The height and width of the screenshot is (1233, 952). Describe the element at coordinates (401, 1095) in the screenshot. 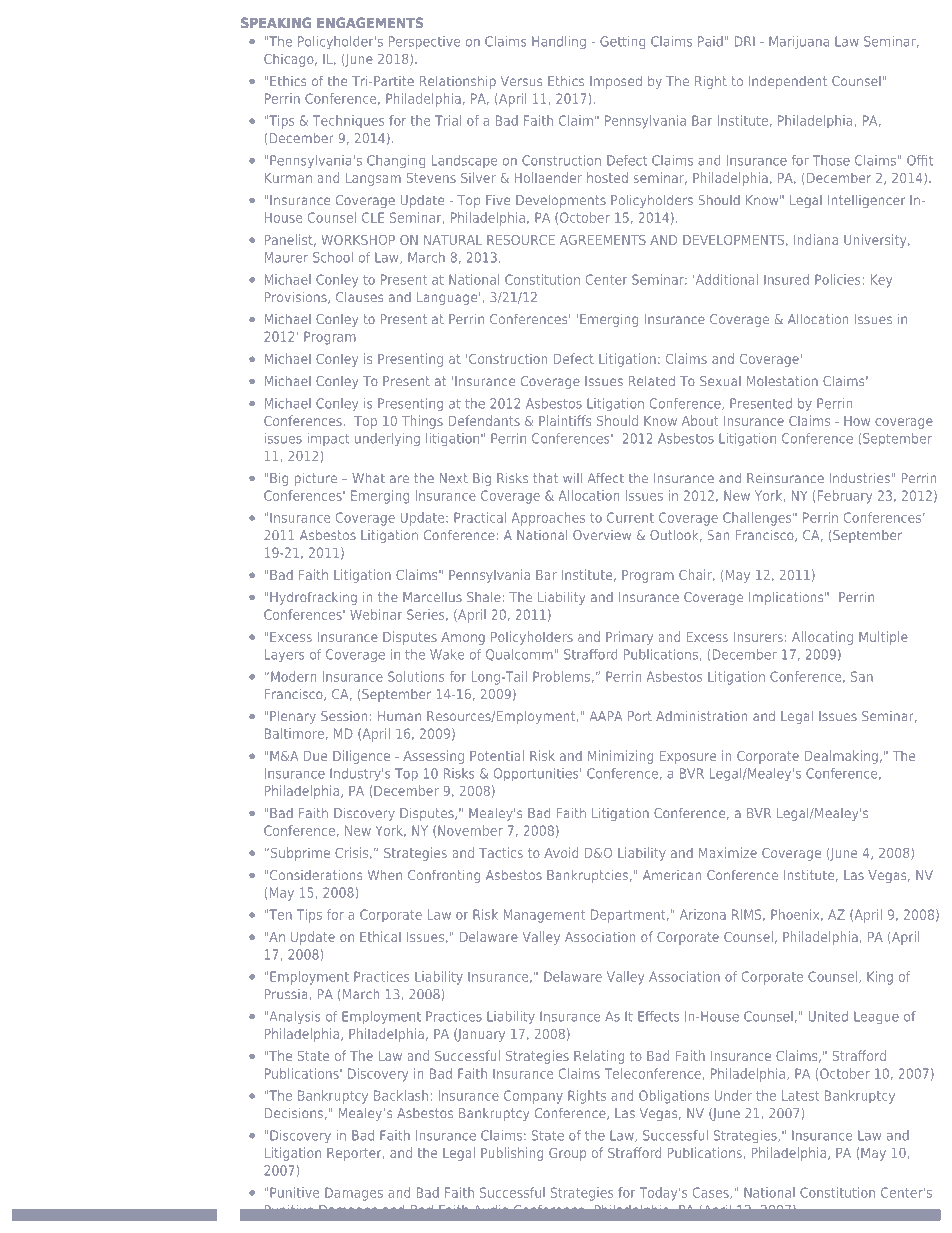

I see `Backlash` at that location.
